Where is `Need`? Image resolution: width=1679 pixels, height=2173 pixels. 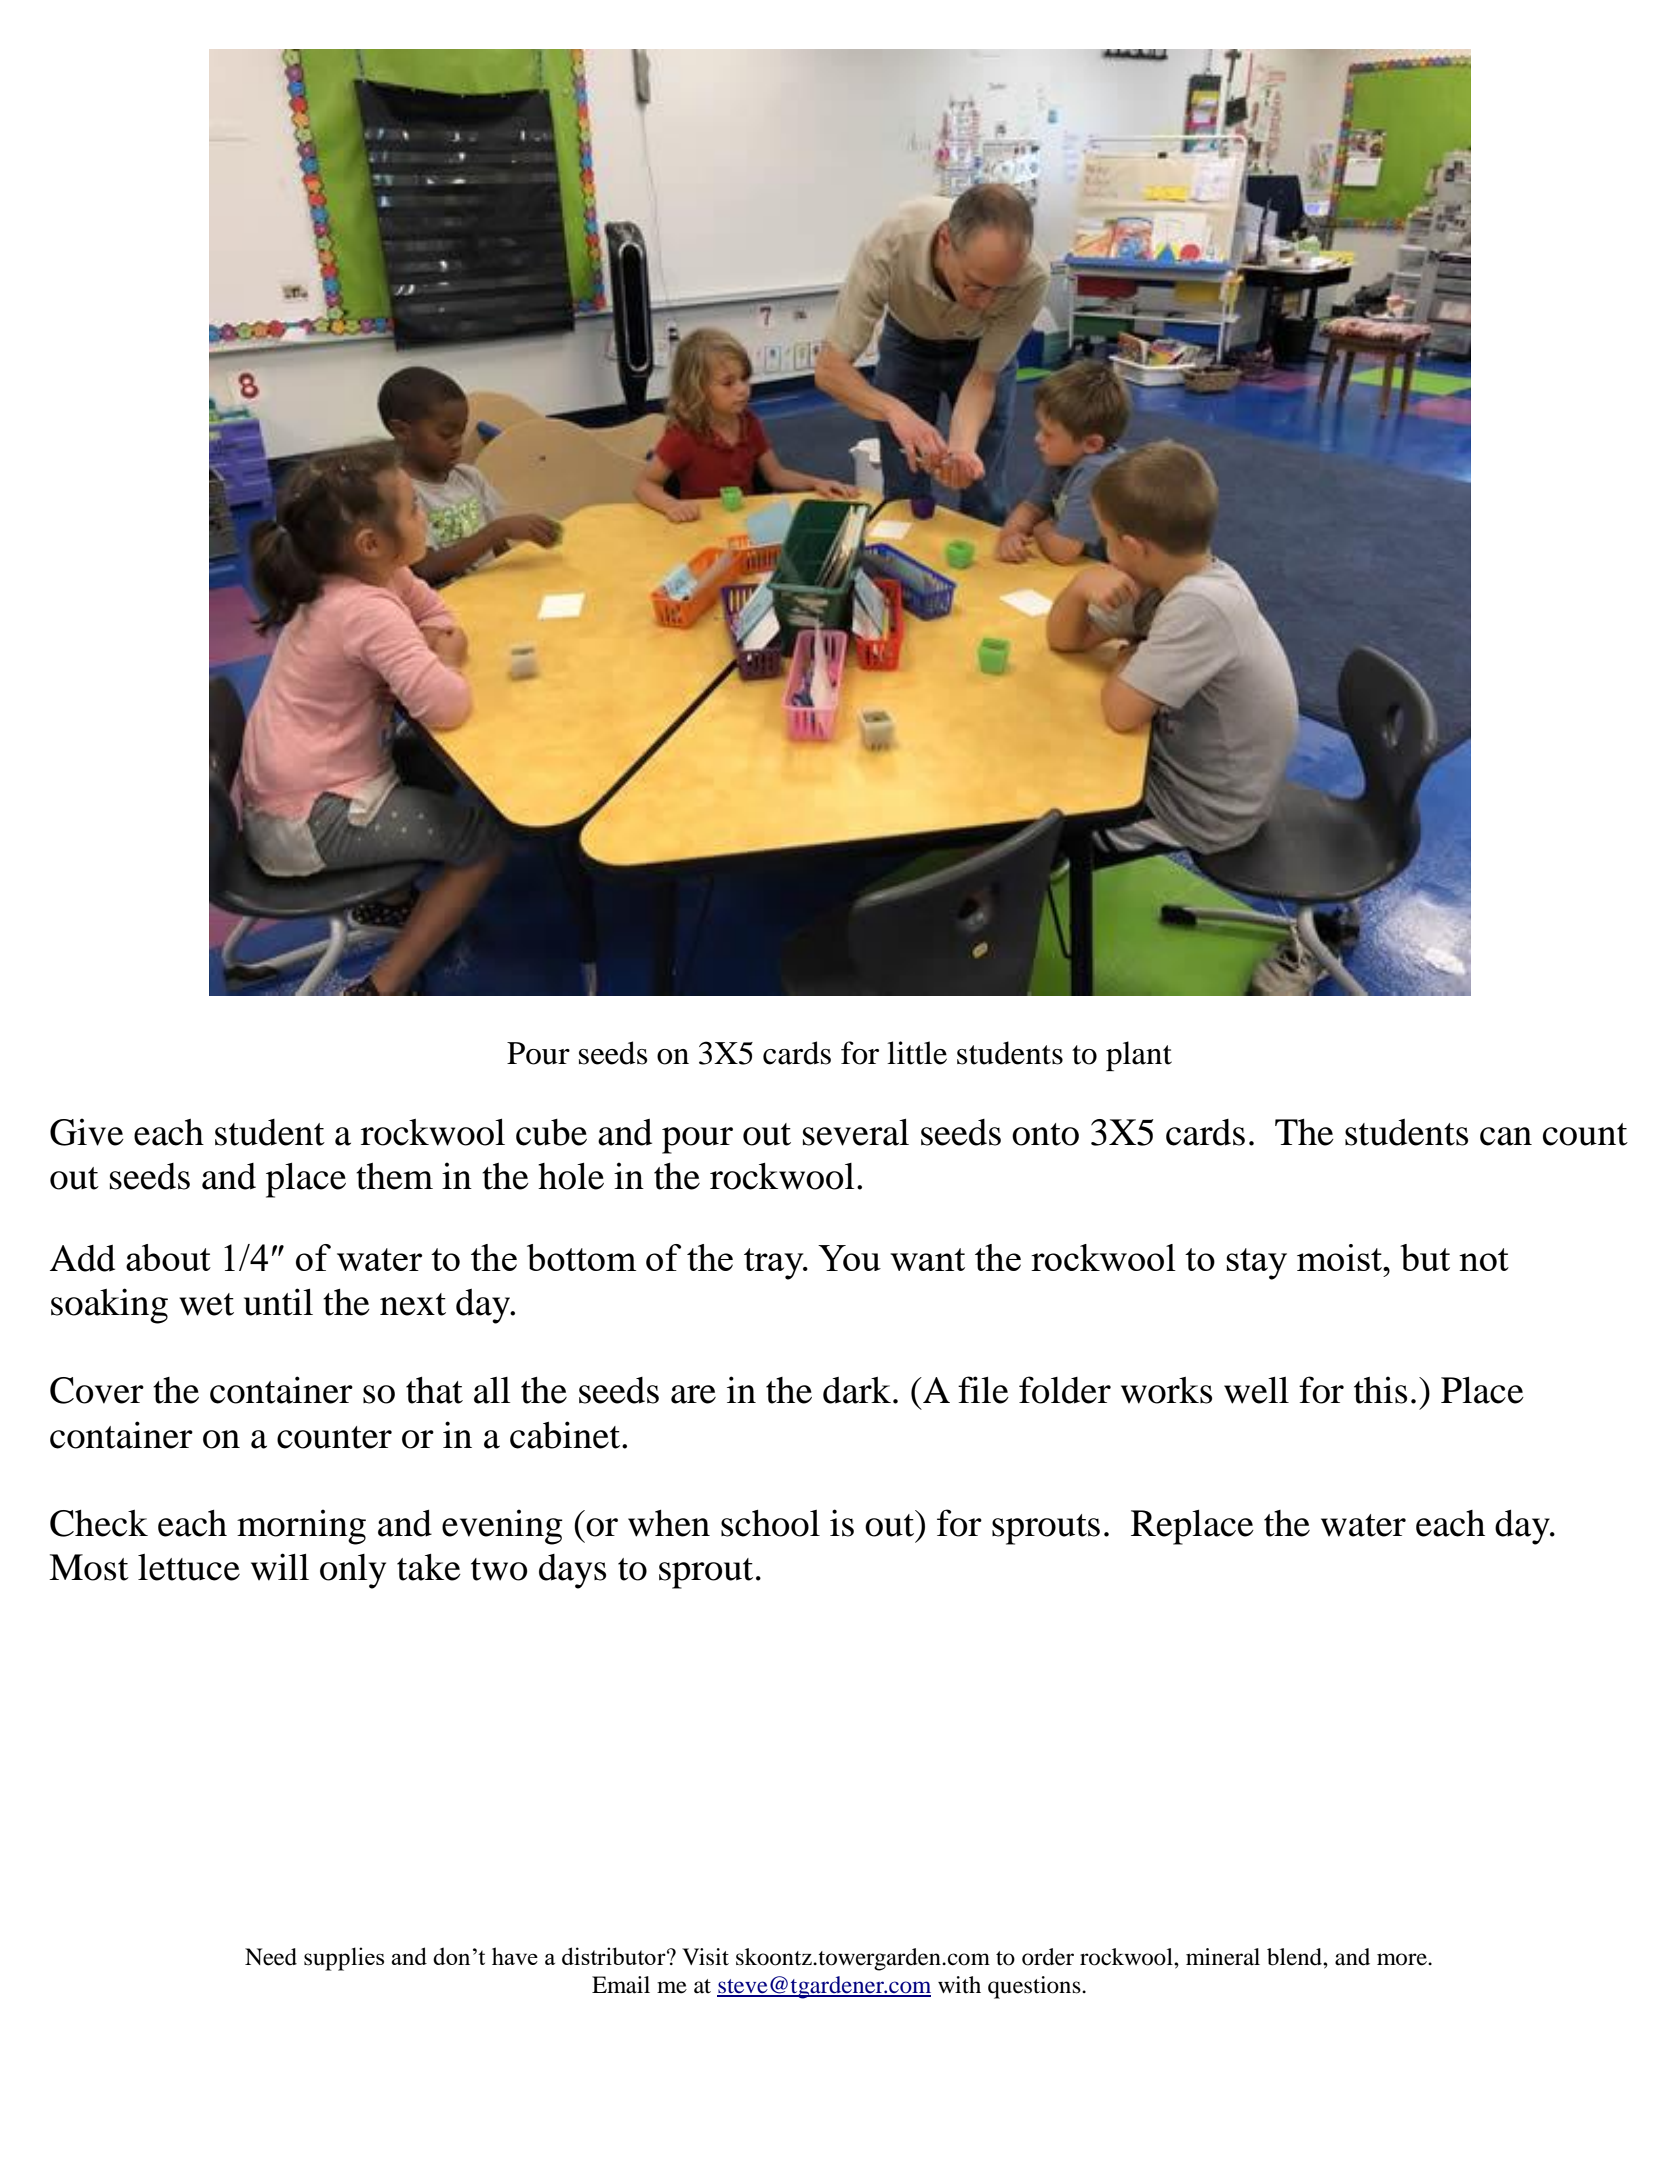
Need is located at coordinates (271, 1957).
